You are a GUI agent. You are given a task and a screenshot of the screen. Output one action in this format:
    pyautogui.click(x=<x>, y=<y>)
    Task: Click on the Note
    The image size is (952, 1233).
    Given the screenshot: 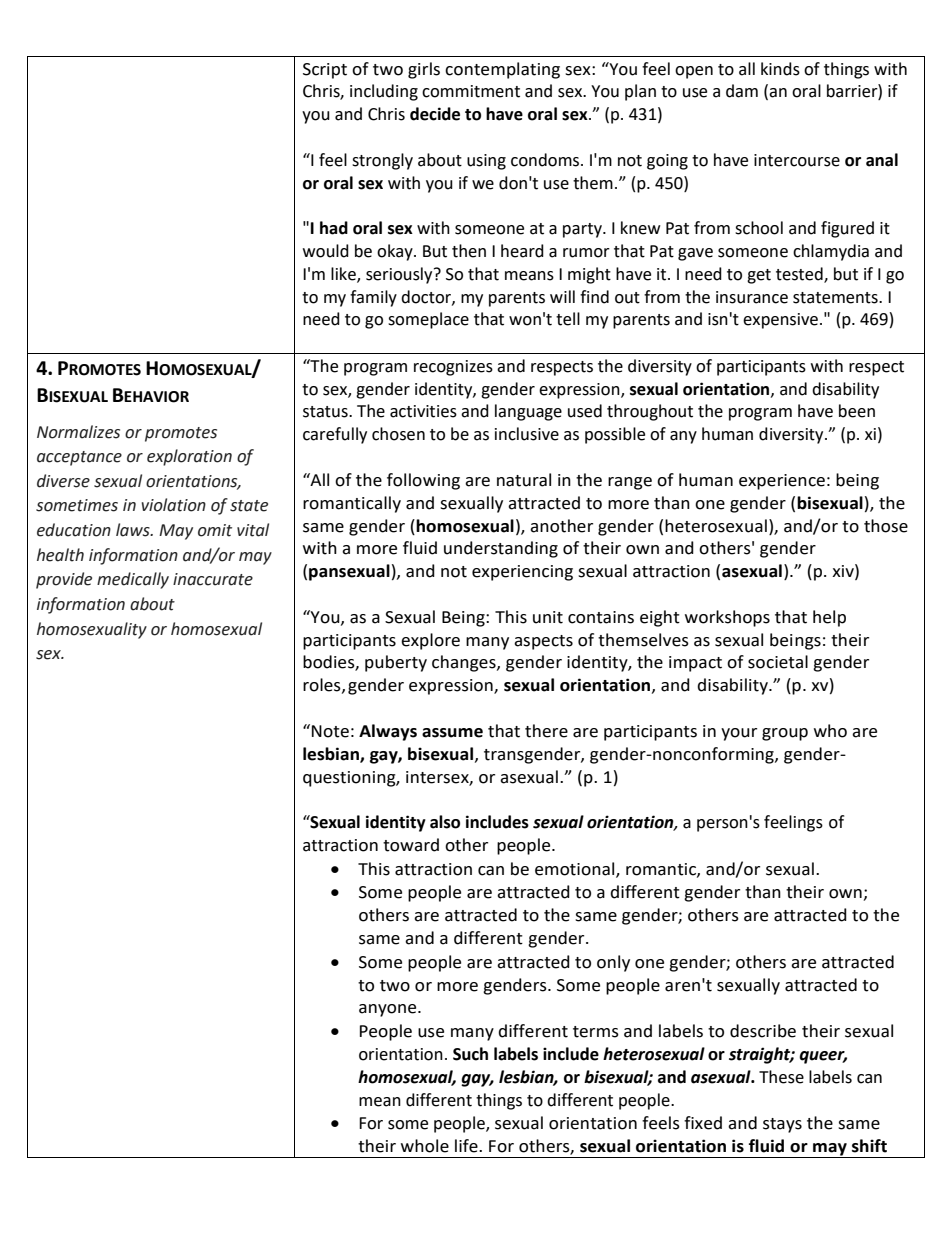 What is the action you would take?
    pyautogui.click(x=330, y=731)
